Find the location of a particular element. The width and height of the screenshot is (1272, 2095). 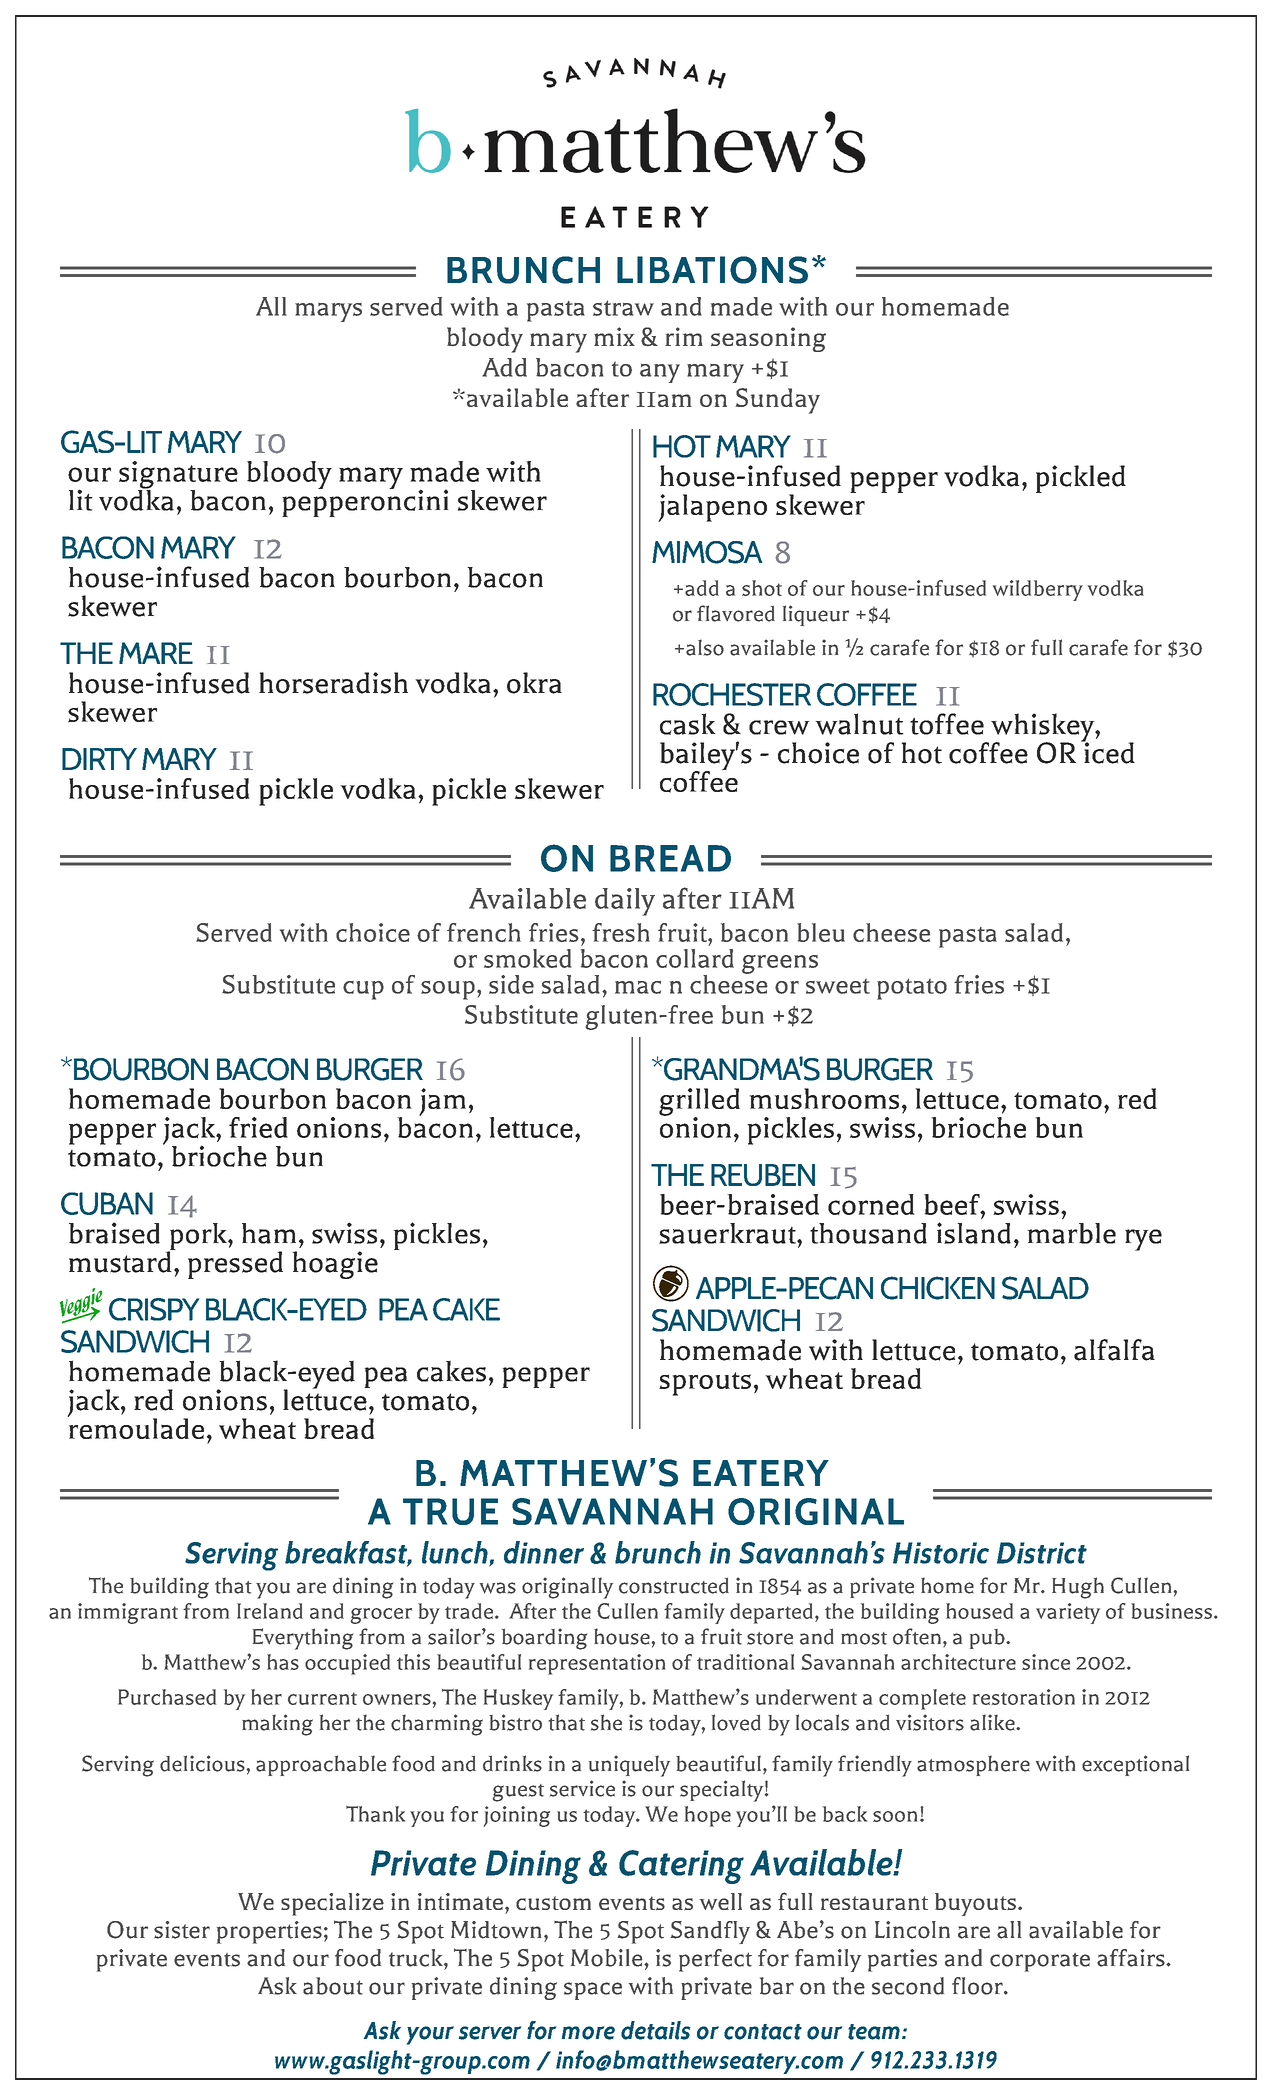

daily is located at coordinates (625, 902).
